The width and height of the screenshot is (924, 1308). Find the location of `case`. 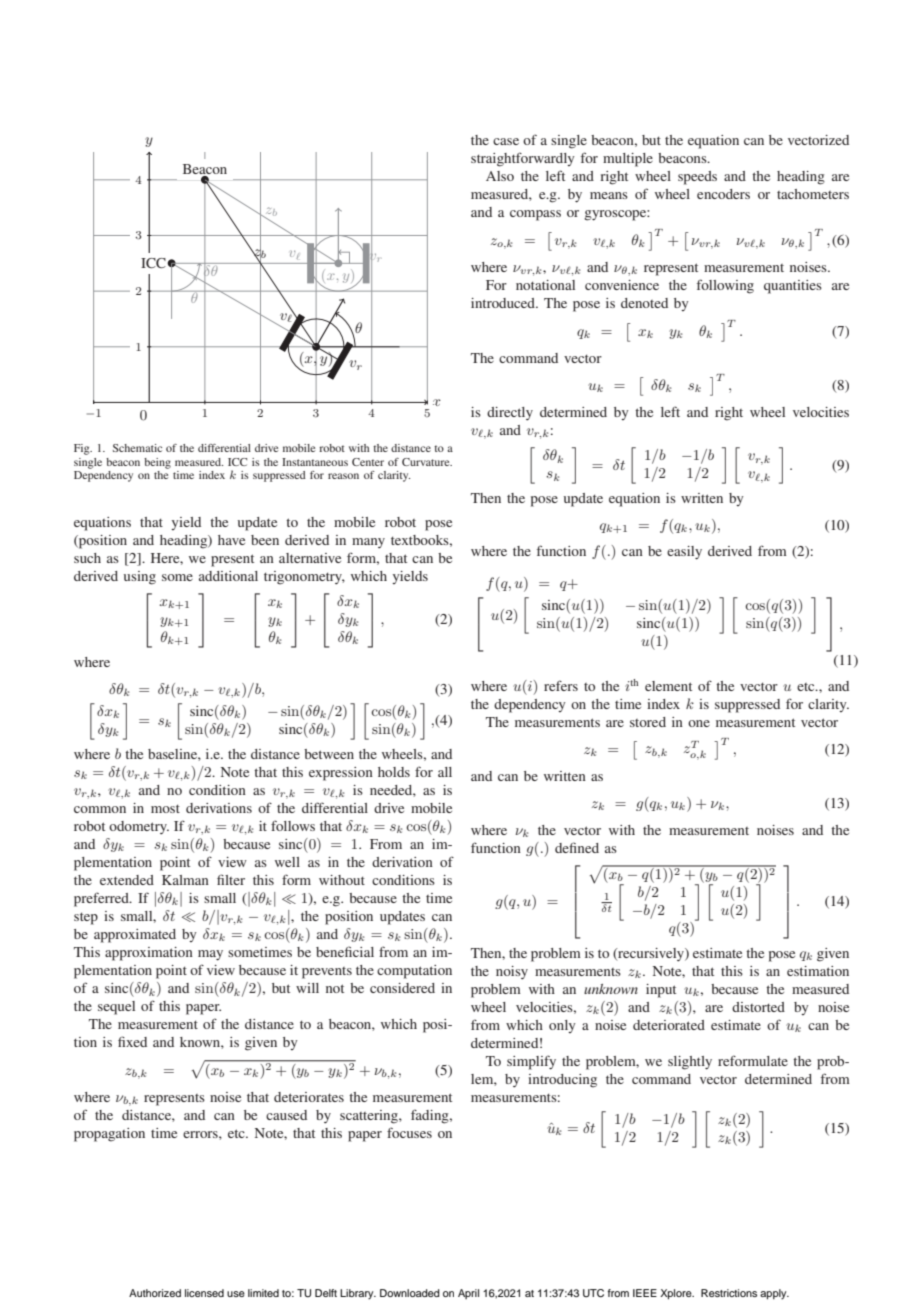

case is located at coordinates (506, 141).
